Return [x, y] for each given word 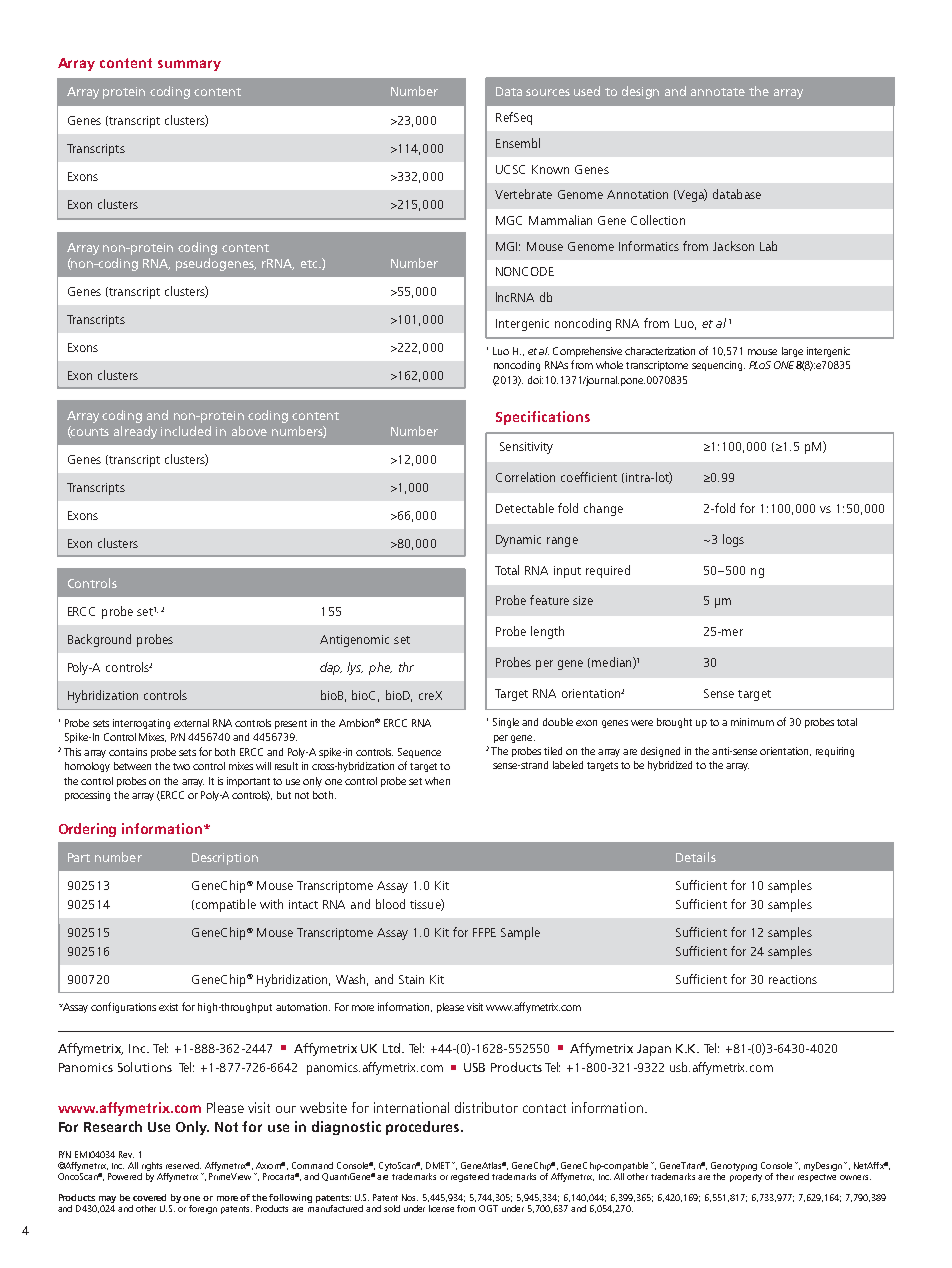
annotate [718, 92]
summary [189, 65]
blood [390, 904]
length [547, 632]
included [186, 431]
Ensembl [518, 143]
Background [99, 640]
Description [225, 859]
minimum [752, 722]
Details [696, 857]
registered [470, 1177]
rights [152, 1166]
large [792, 352]
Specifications [543, 418]
